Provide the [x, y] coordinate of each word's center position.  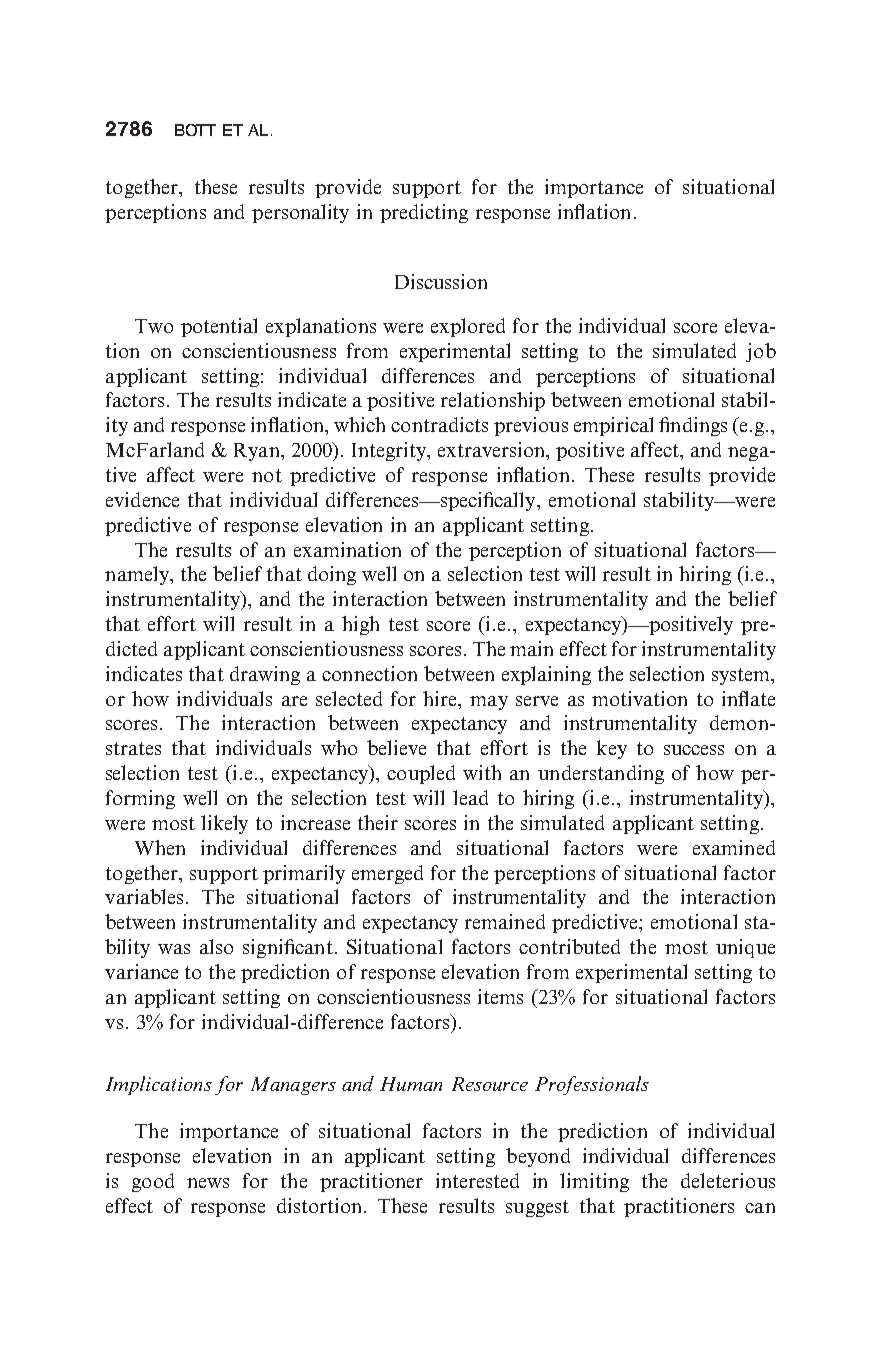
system [742, 676]
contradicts [439, 424]
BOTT [195, 130]
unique [745, 948]
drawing [265, 675]
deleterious [728, 1180]
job [761, 352]
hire [441, 698]
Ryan [258, 452]
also [216, 946]
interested [477, 1180]
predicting [424, 213]
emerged [387, 874]
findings [693, 426]
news [208, 1183]
